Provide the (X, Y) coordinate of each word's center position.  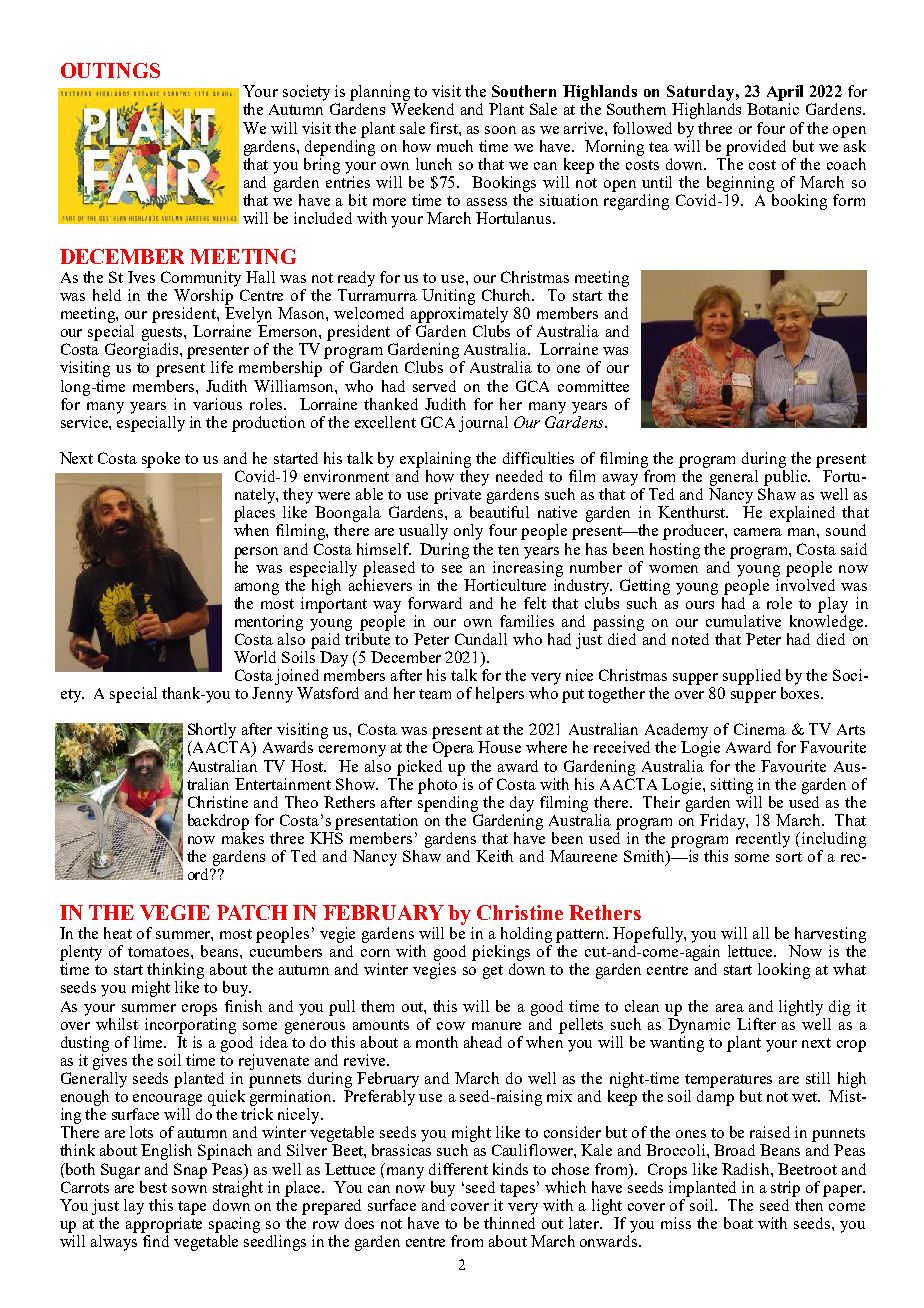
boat (738, 1223)
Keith (494, 856)
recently (763, 840)
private (457, 496)
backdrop (218, 822)
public (787, 476)
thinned (509, 1221)
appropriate (164, 1223)
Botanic (773, 109)
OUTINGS (110, 70)
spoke (161, 460)
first (445, 128)
